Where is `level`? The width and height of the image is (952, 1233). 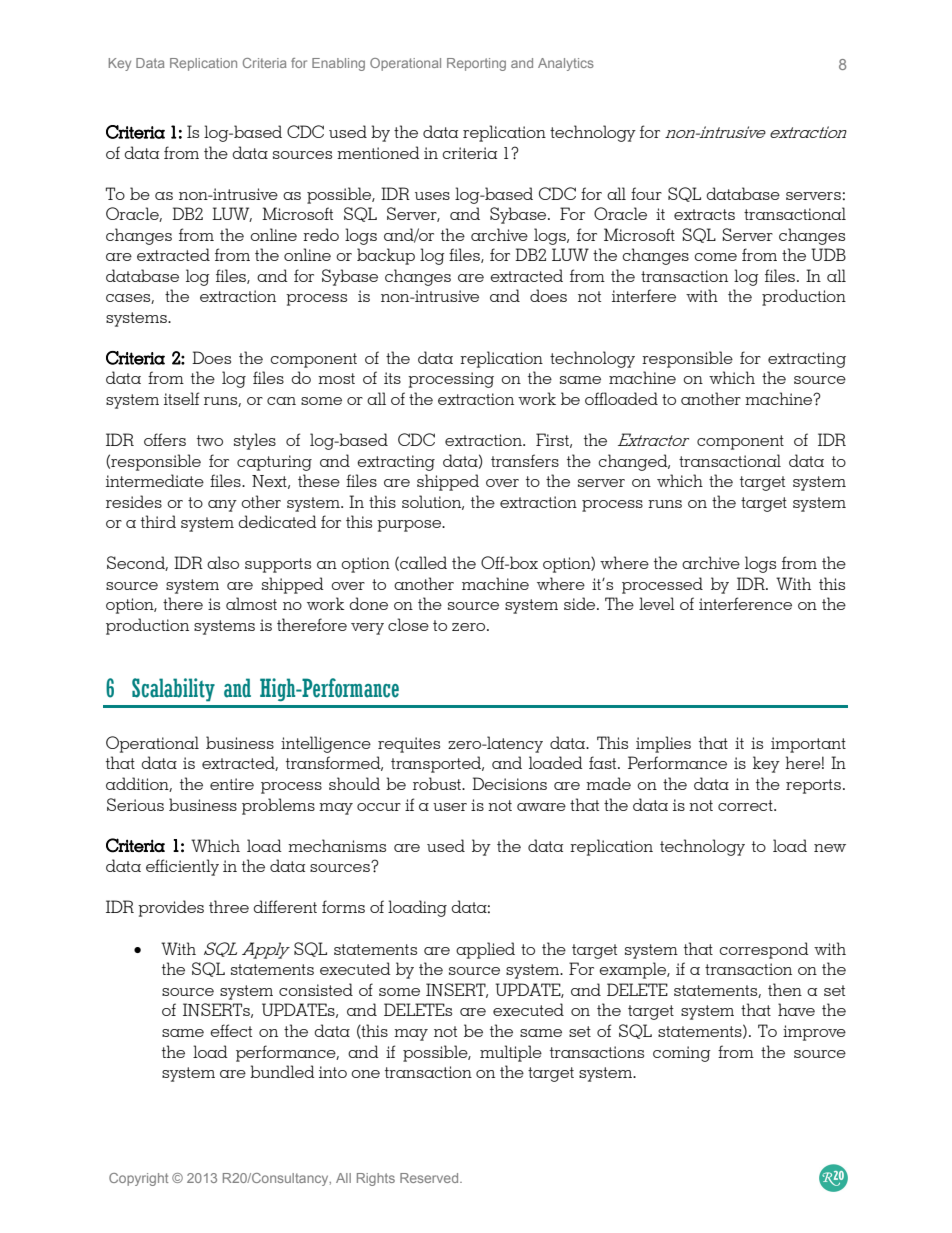
level is located at coordinates (657, 603).
